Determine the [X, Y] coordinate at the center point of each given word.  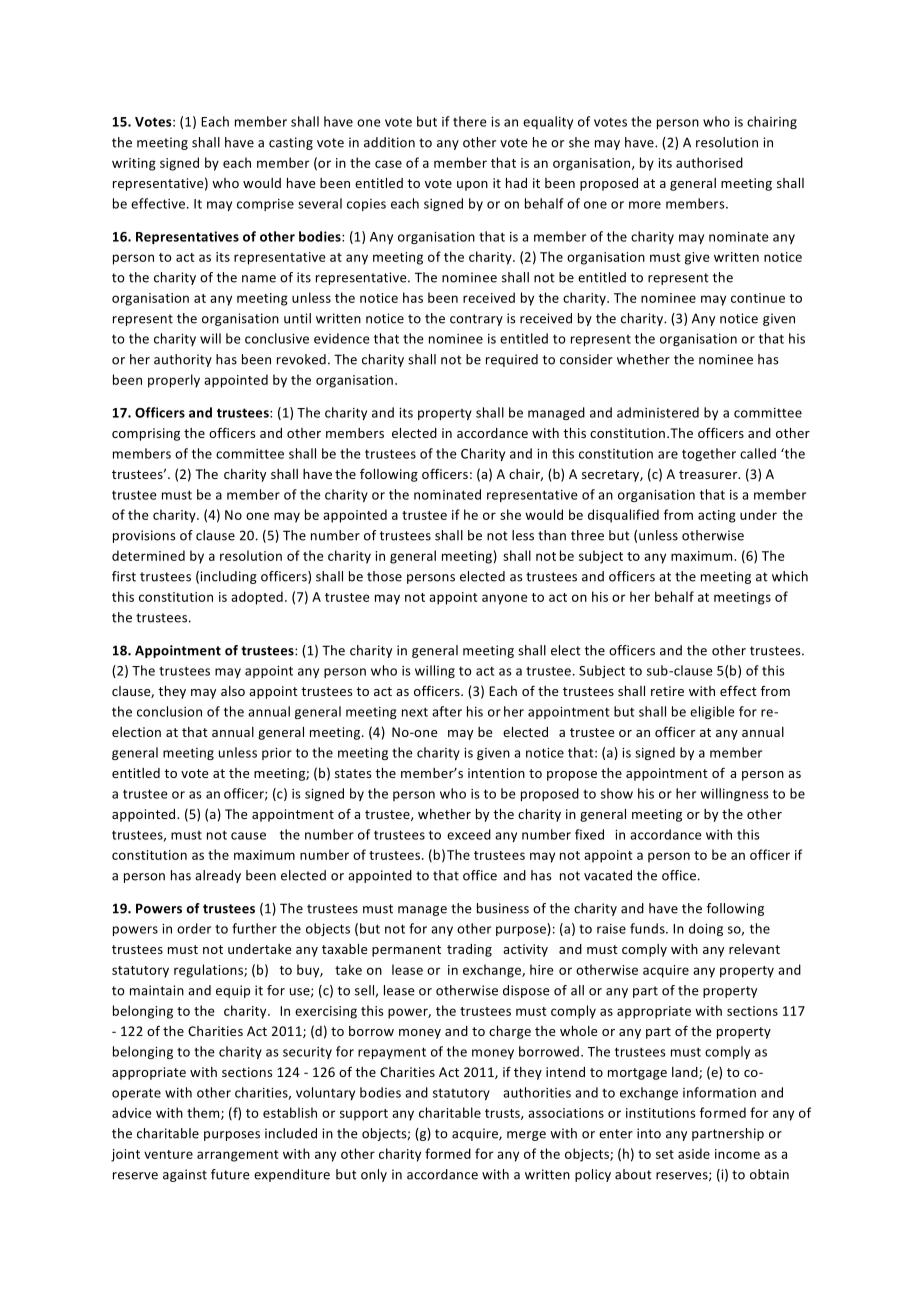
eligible [712, 712]
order [194, 928]
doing [706, 929]
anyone [505, 599]
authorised [709, 162]
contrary [476, 320]
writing [134, 164]
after [447, 711]
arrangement [238, 1156]
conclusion [169, 711]
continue [758, 298]
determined [148, 555]
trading [469, 950]
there [470, 121]
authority [183, 360]
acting [717, 516]
